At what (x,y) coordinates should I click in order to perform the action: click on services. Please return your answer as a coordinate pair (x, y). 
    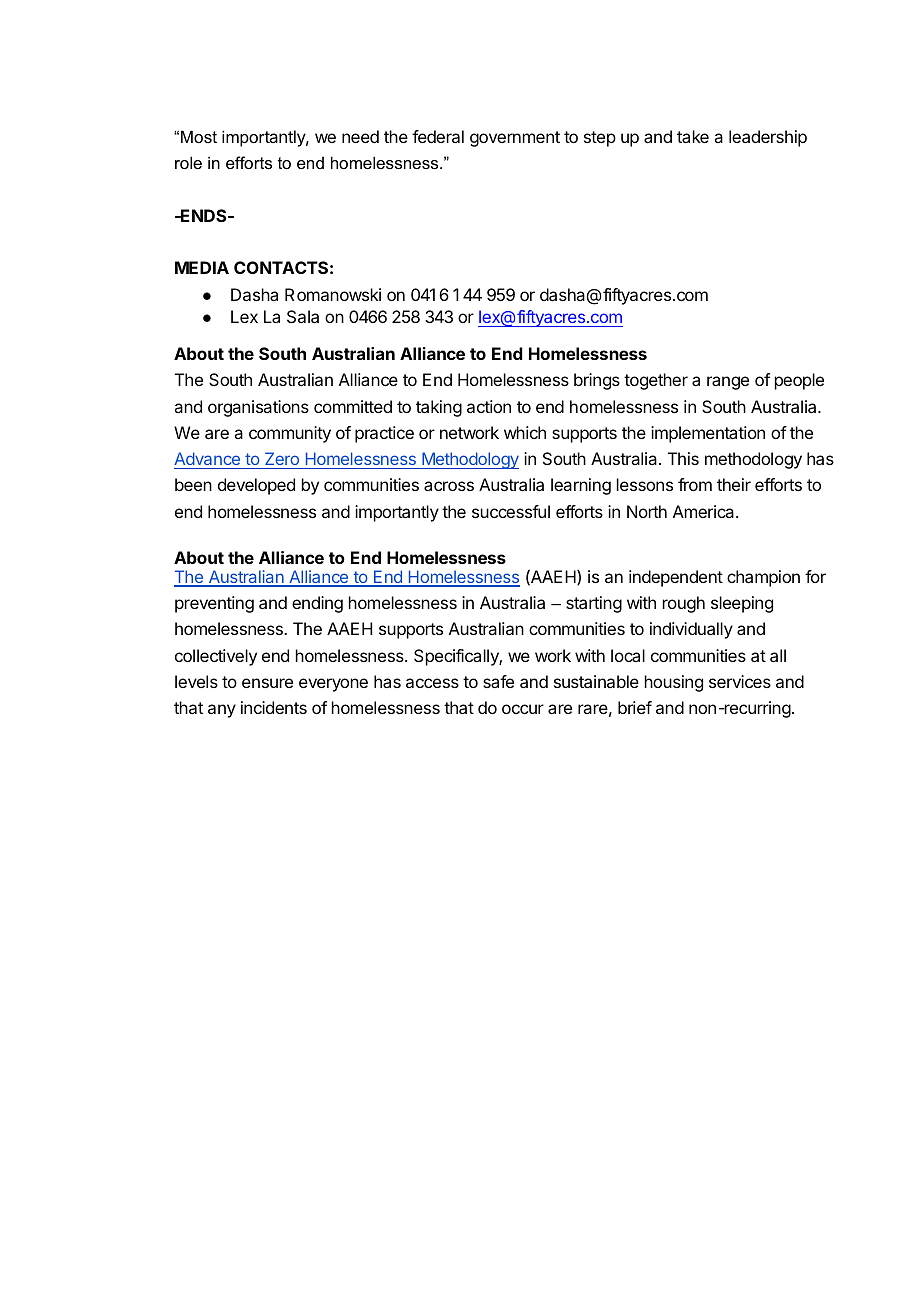
    Looking at the image, I should click on (740, 681).
